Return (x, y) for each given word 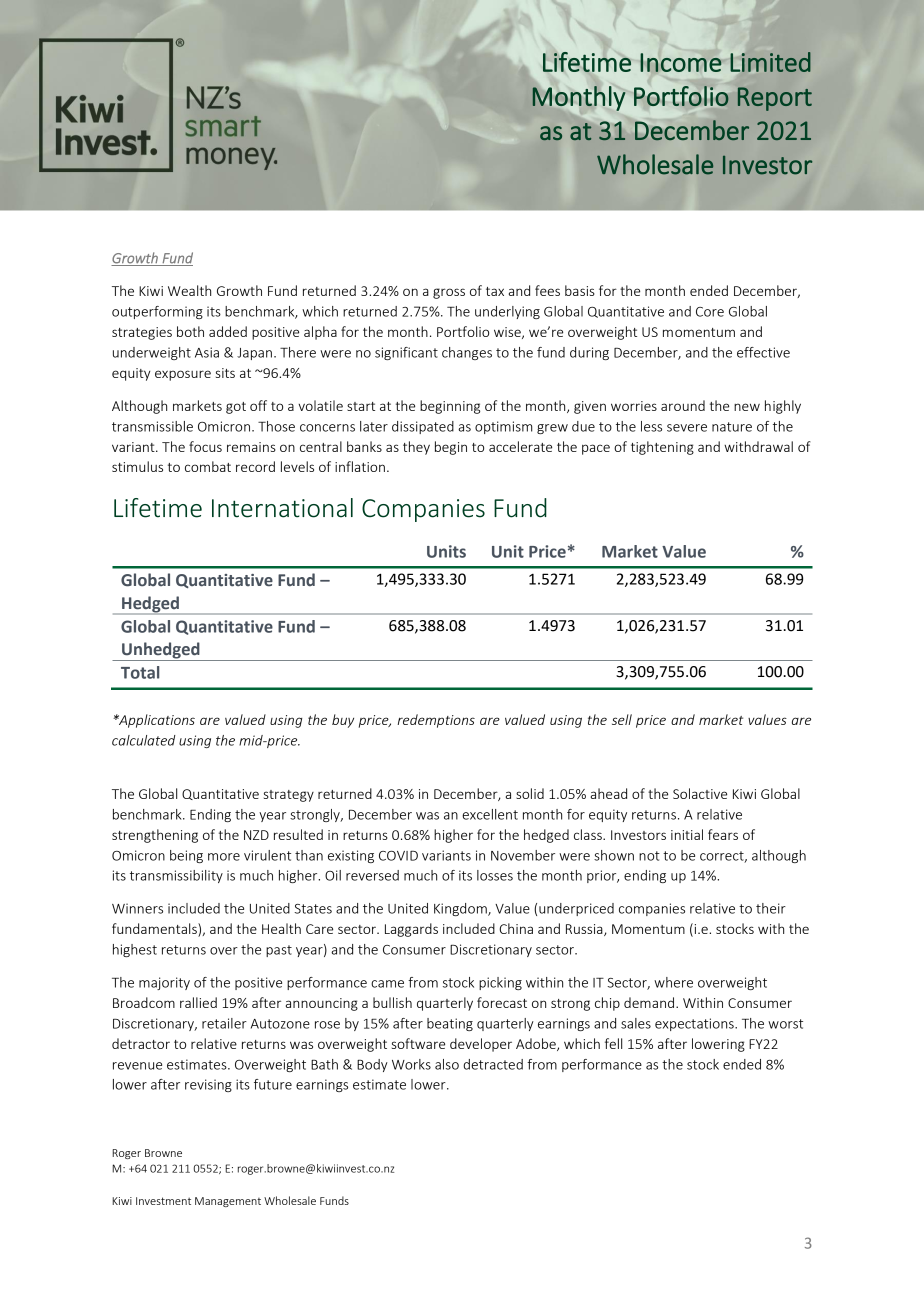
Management (228, 1202)
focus (205, 446)
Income (681, 62)
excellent (490, 814)
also (447, 1064)
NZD (256, 835)
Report (775, 99)
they (416, 448)
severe (687, 428)
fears (723, 834)
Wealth (189, 290)
